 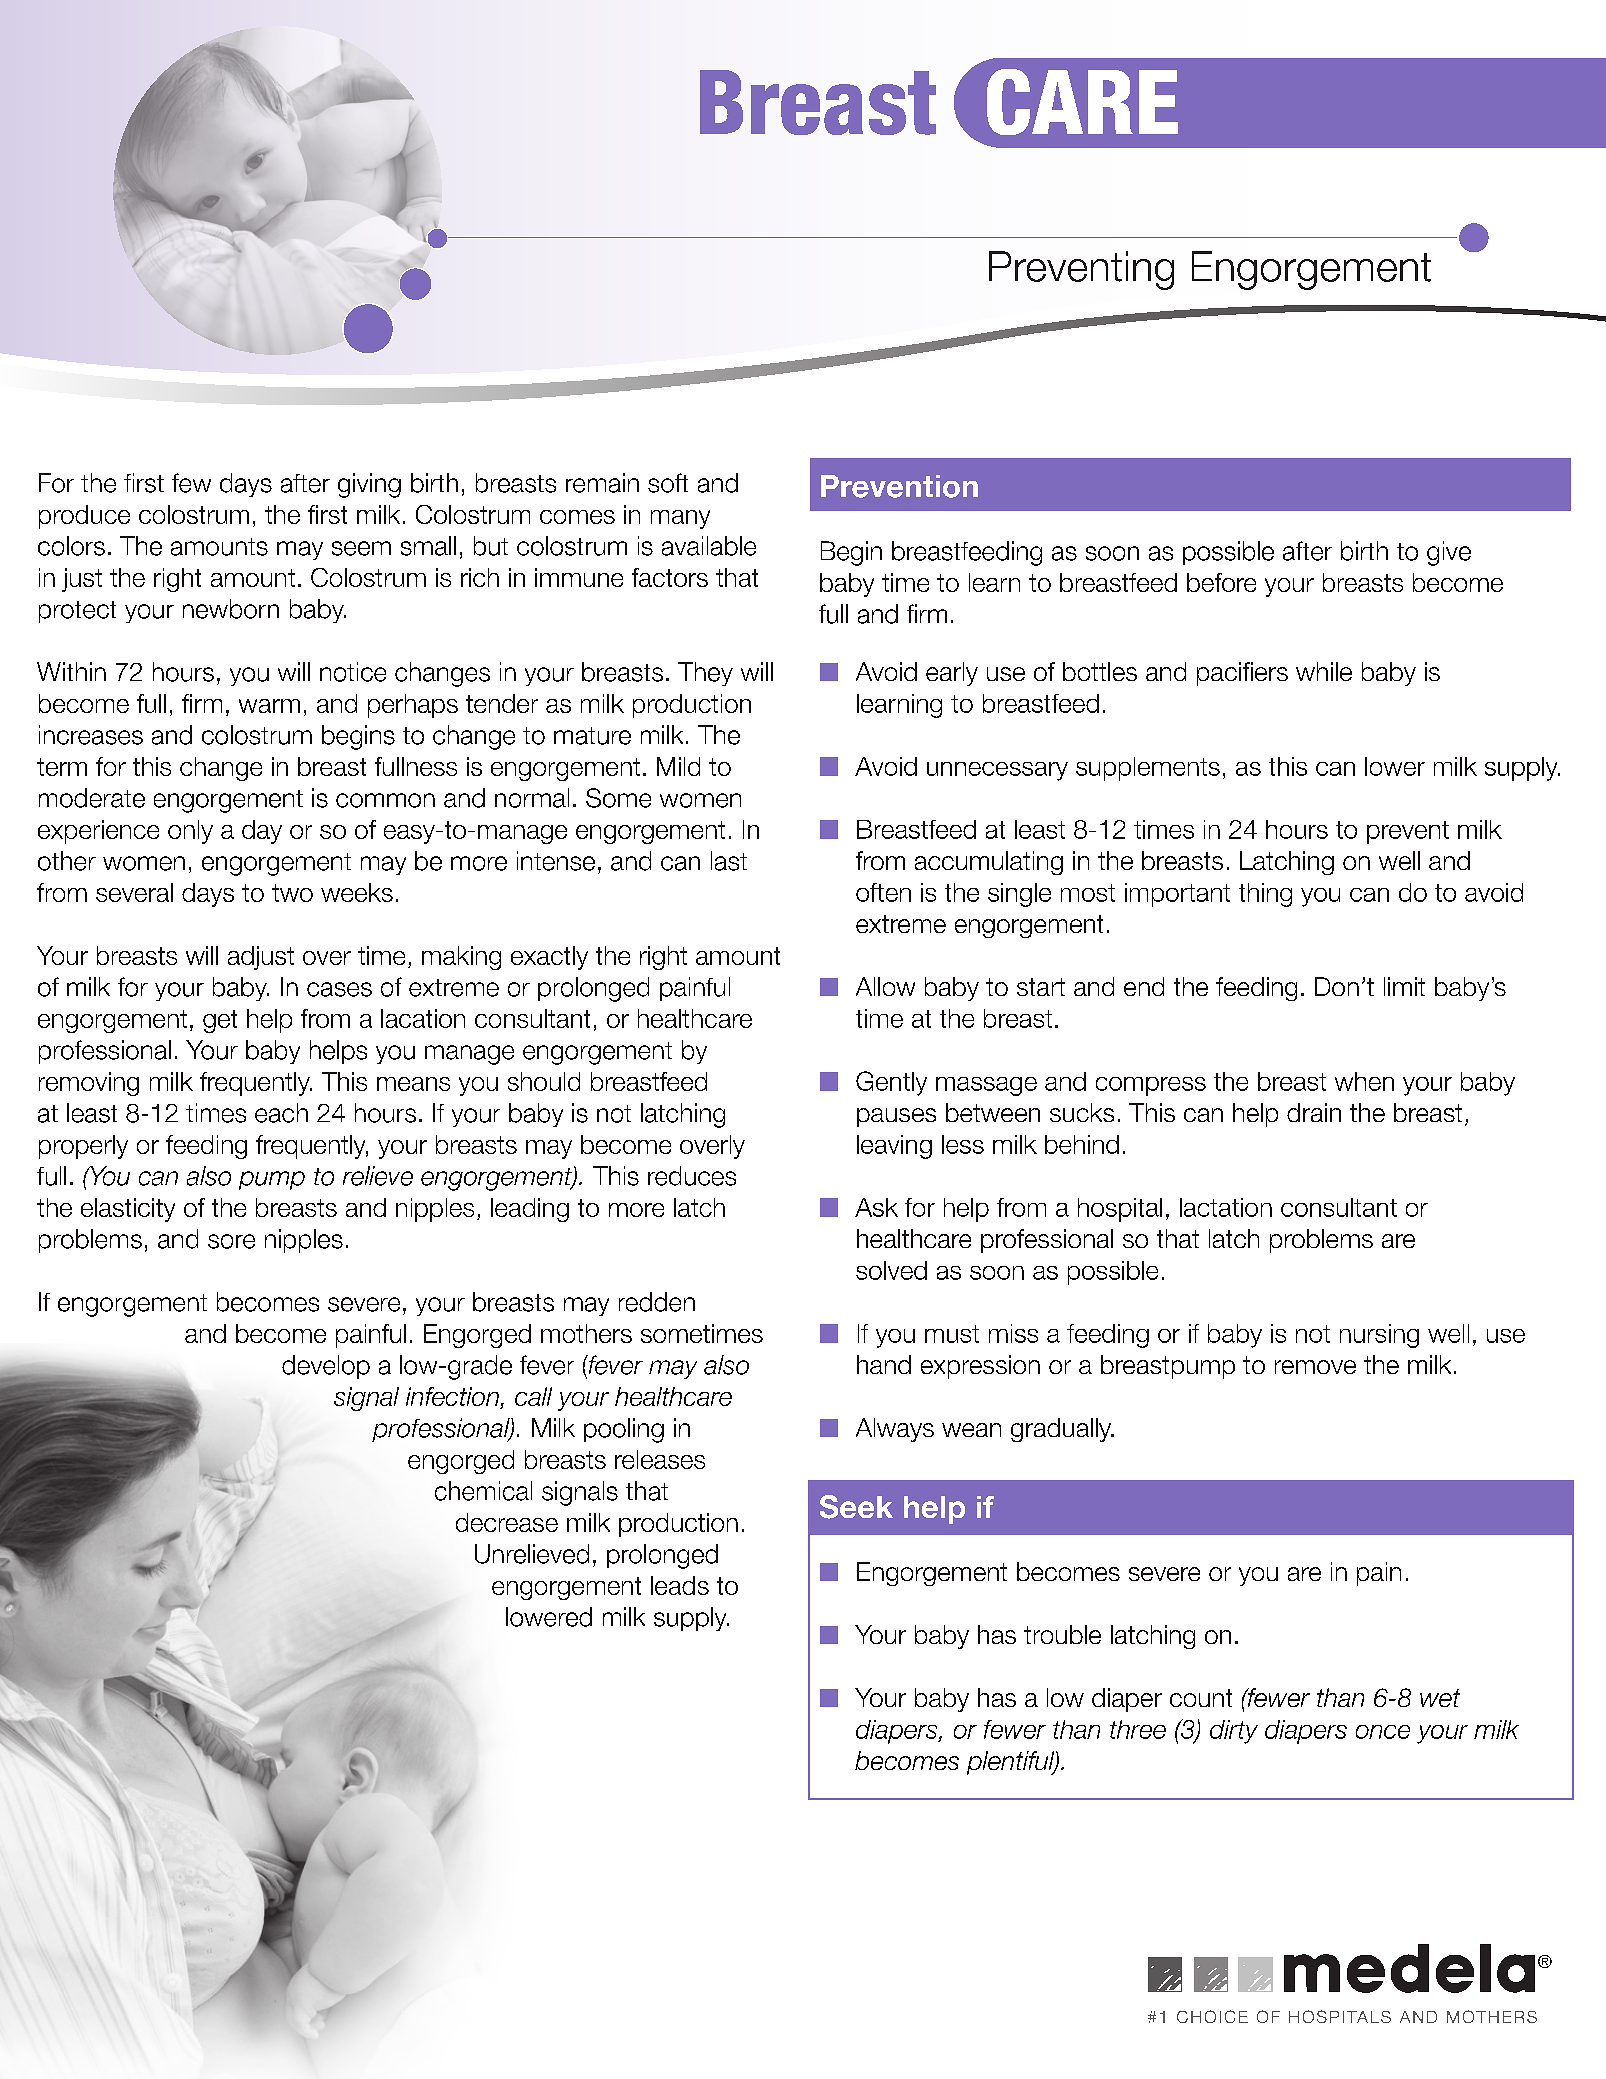 I want to click on decrease, so click(x=507, y=1522).
